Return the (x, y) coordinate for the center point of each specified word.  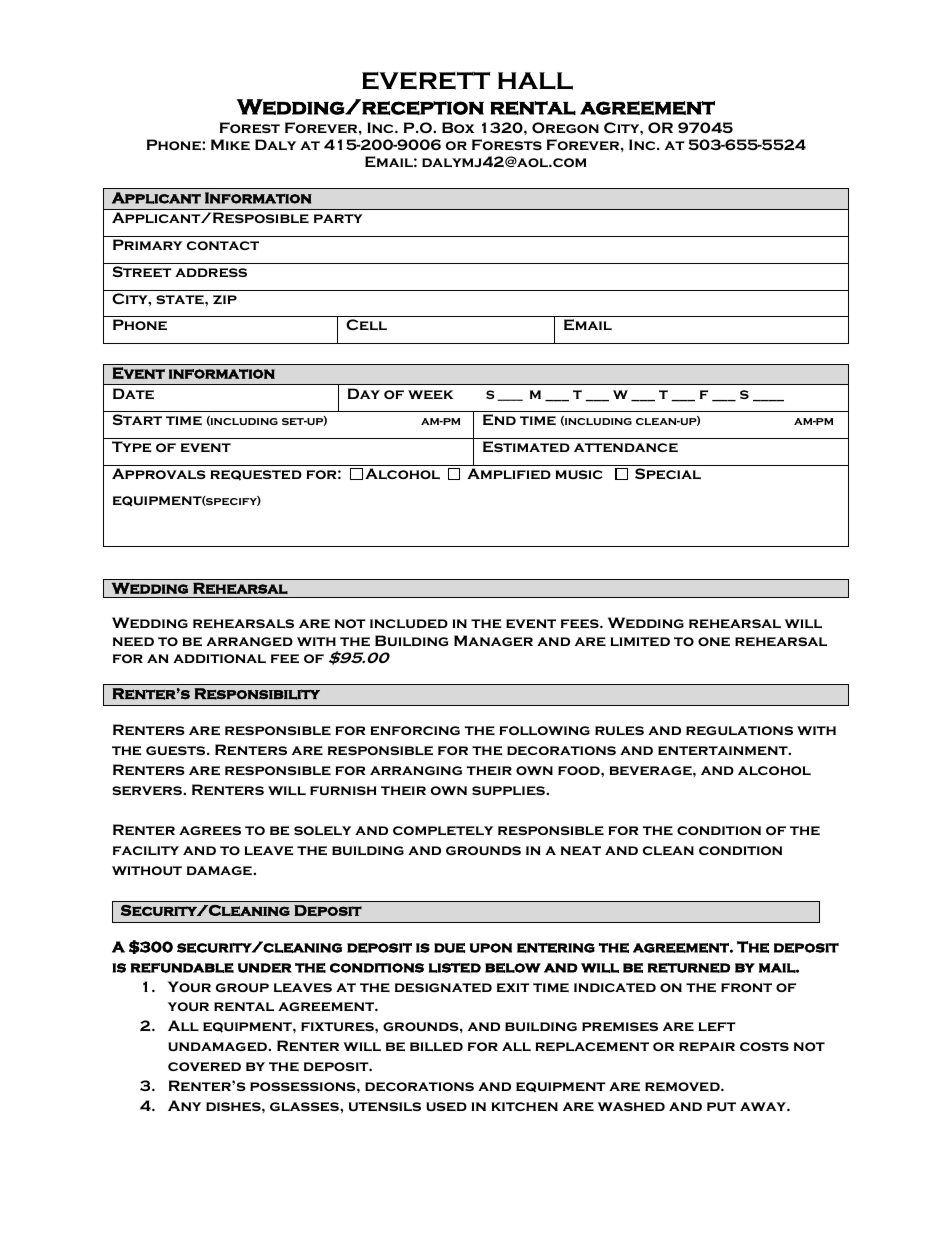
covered (204, 1066)
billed (436, 1046)
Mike (230, 144)
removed (683, 1086)
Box (458, 127)
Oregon (565, 127)
